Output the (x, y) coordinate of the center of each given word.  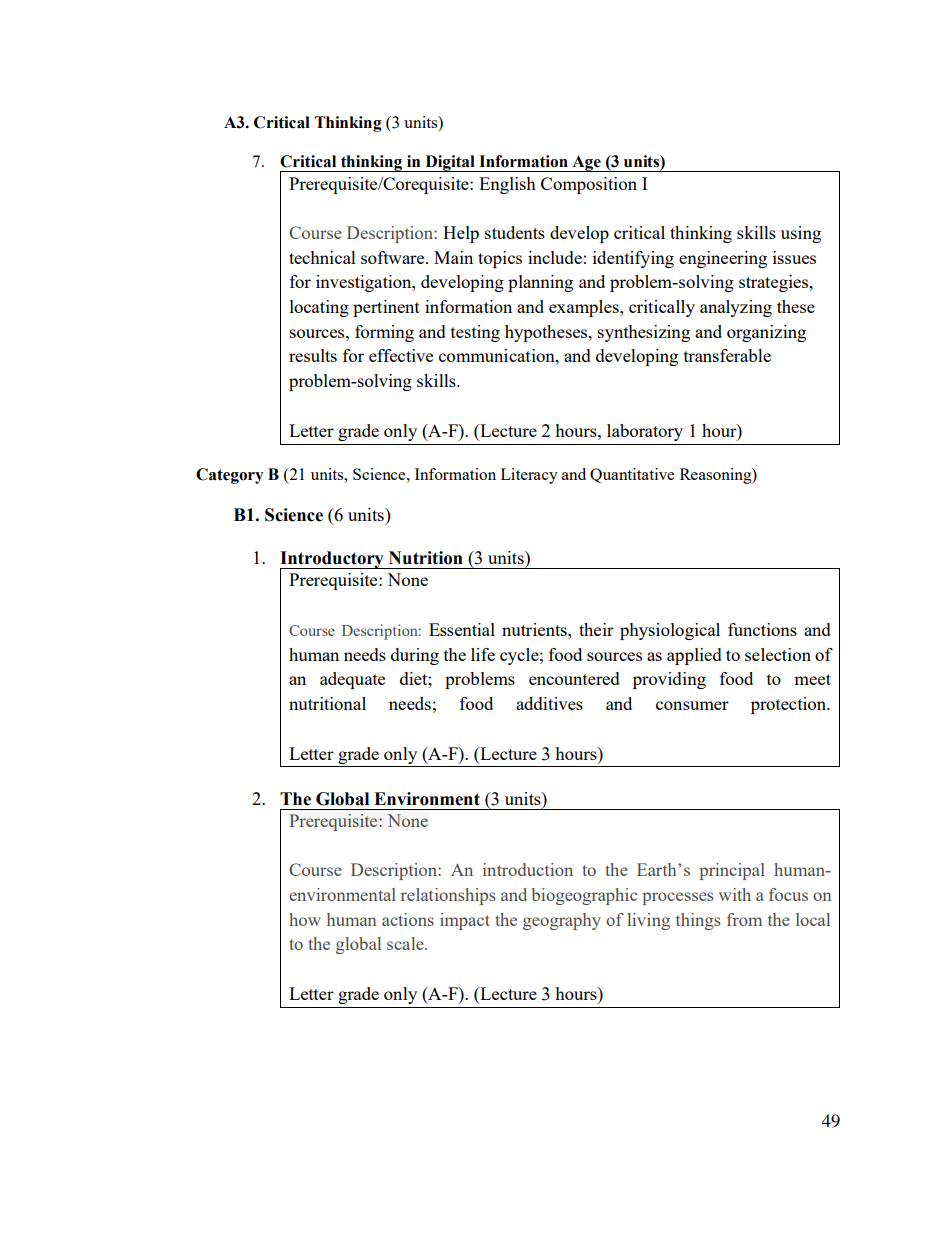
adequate (352, 680)
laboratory (645, 432)
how (305, 919)
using (801, 234)
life (483, 654)
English (507, 185)
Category (229, 476)
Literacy (529, 476)
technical (322, 257)
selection (778, 654)
